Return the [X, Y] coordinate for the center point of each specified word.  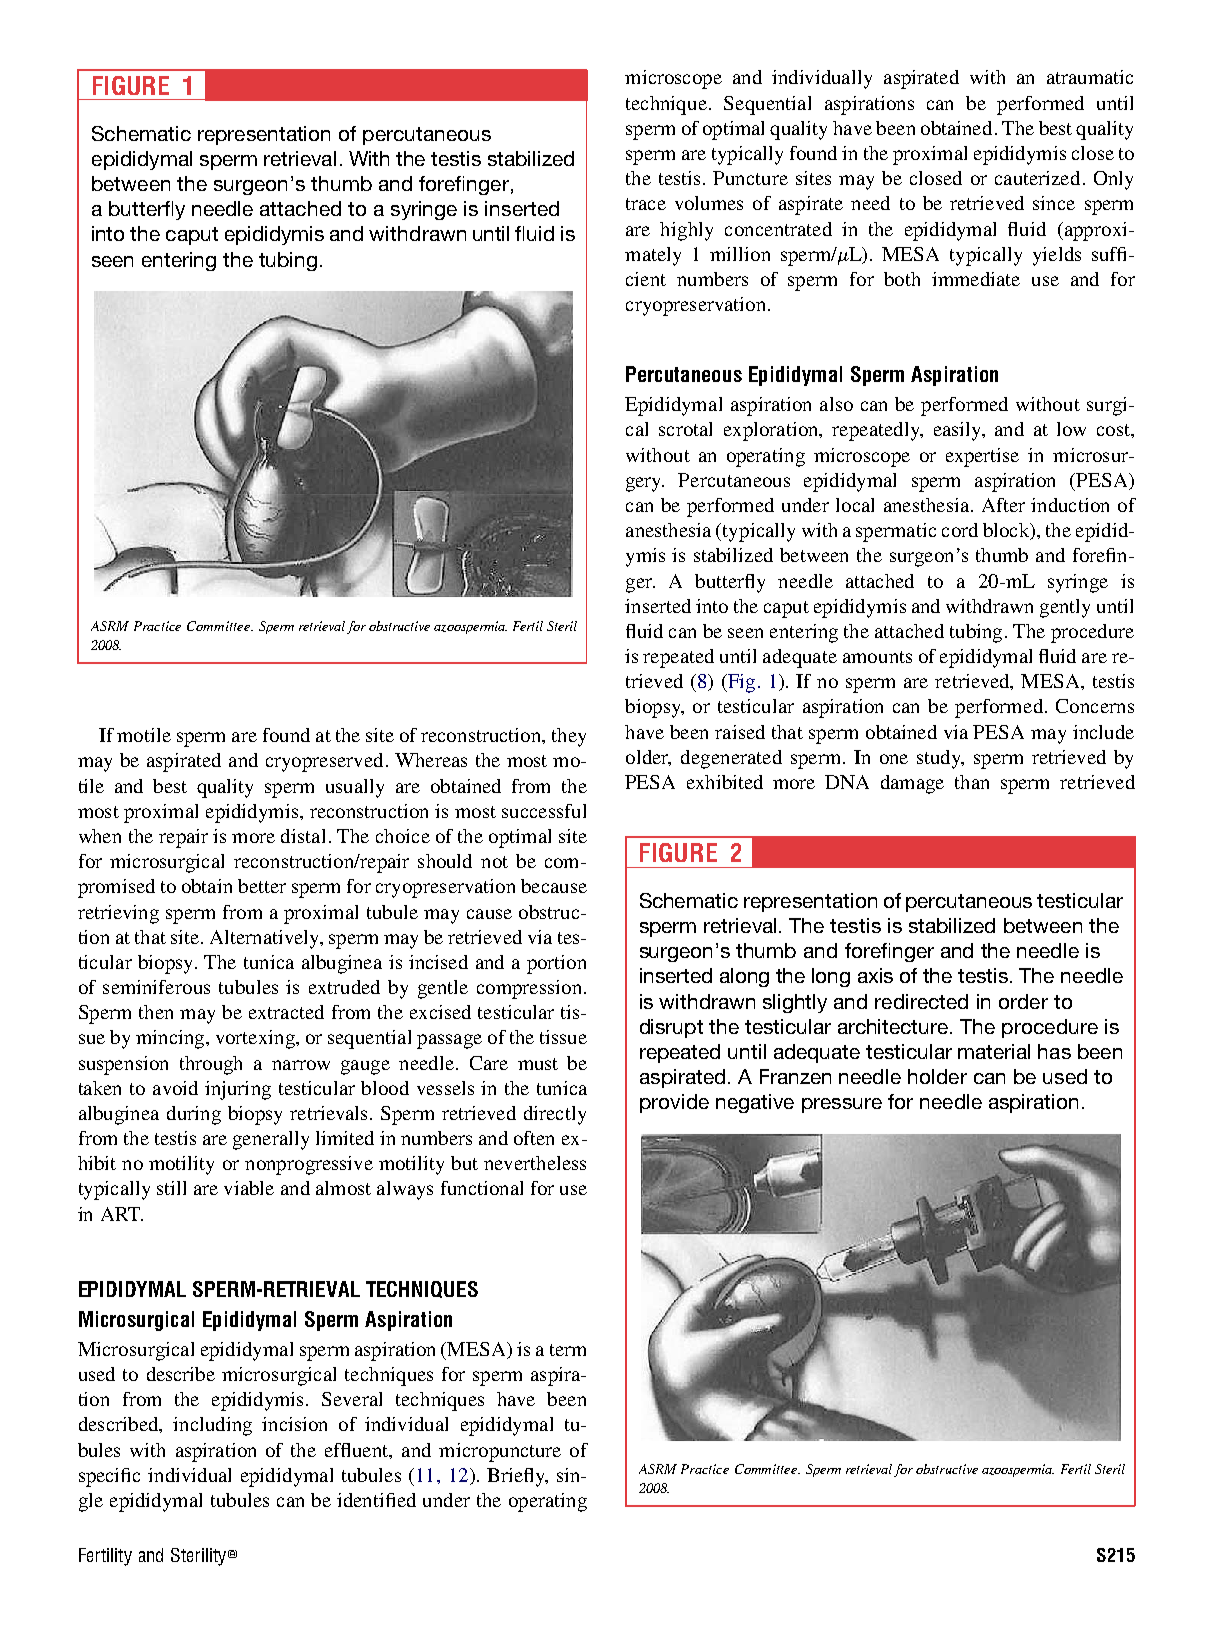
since [1054, 203]
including [212, 1426]
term [568, 1350]
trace [646, 204]
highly [686, 231]
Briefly [517, 1477]
